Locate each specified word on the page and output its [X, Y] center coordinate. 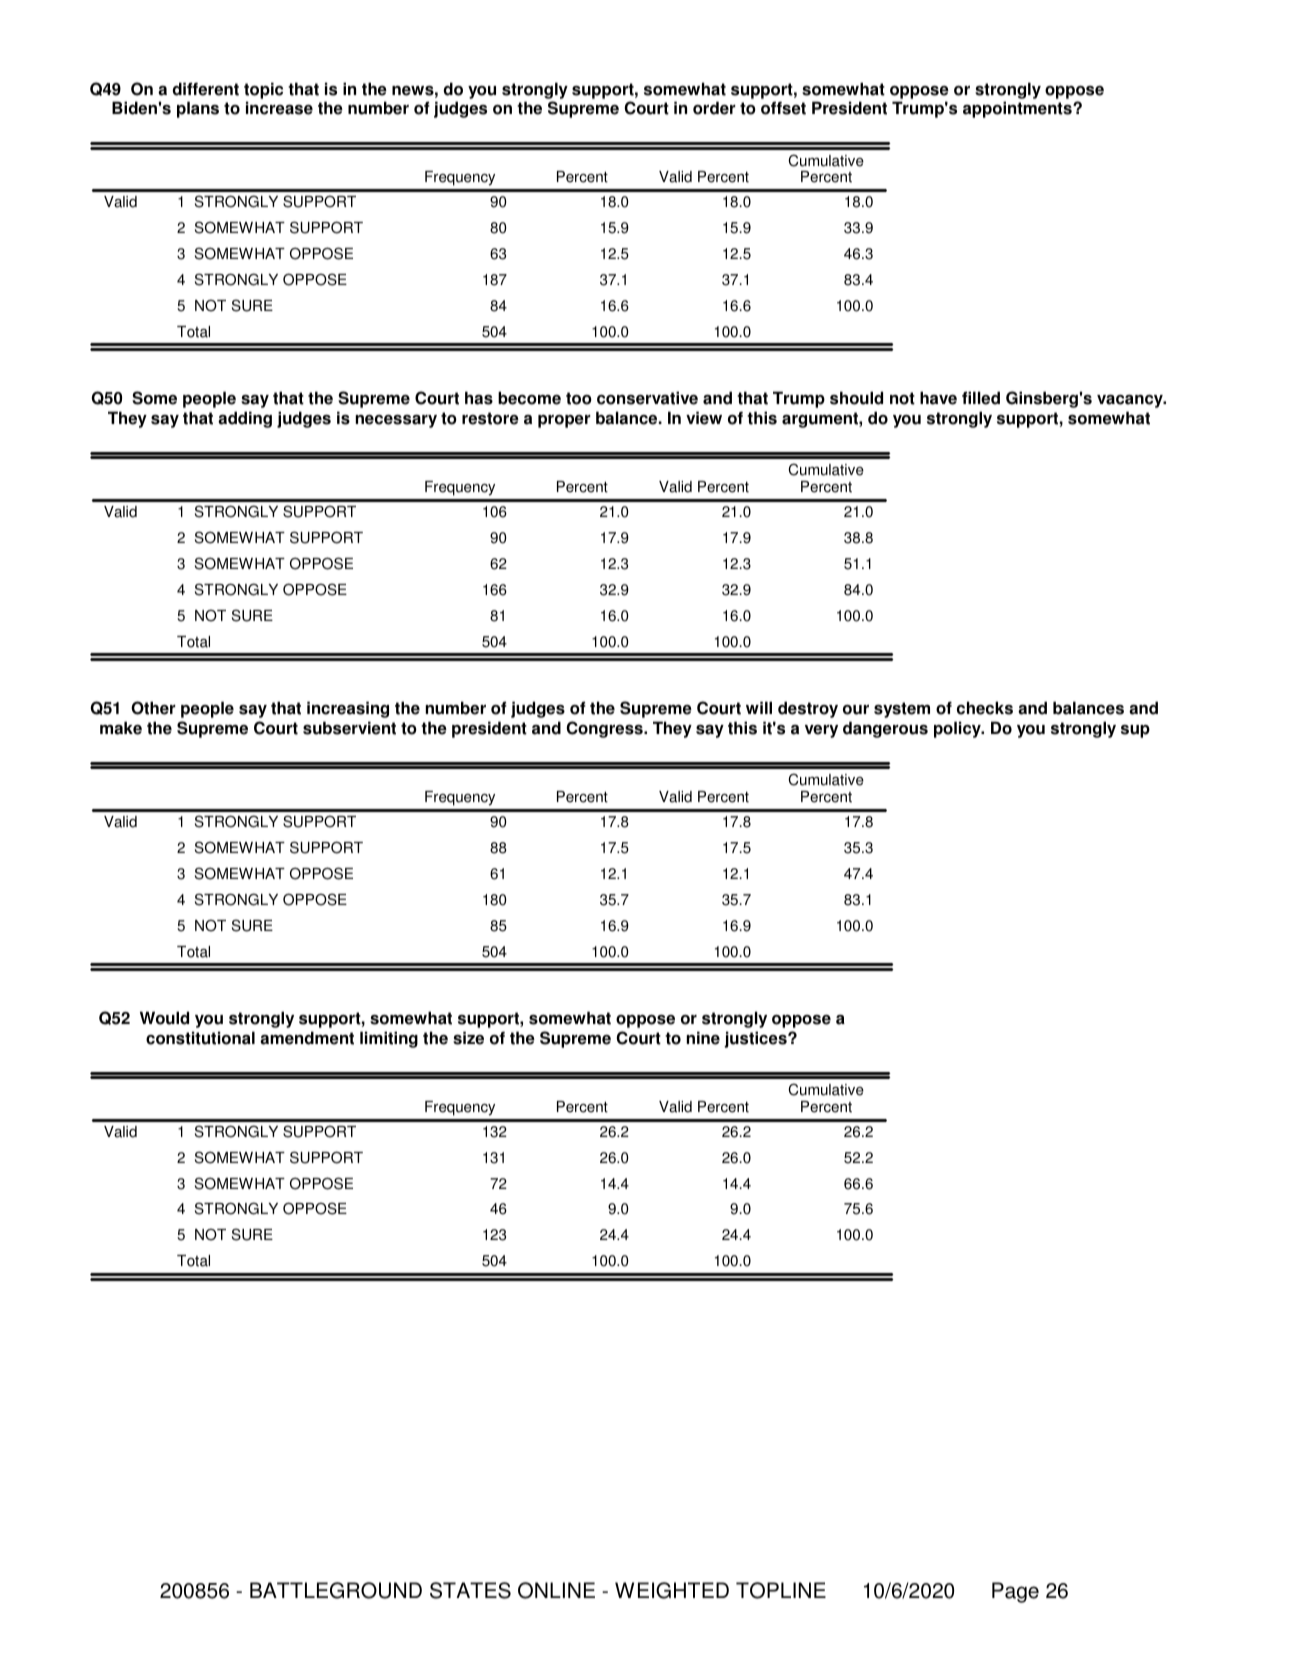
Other [153, 708]
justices [757, 1039]
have [938, 398]
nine [703, 1038]
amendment [307, 1038]
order [714, 108]
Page [1015, 1592]
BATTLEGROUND [336, 1590]
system [902, 710]
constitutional [200, 1038]
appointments [1018, 109]
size [468, 1038]
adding [245, 419]
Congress [605, 729]
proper [564, 421]
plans [198, 109]
